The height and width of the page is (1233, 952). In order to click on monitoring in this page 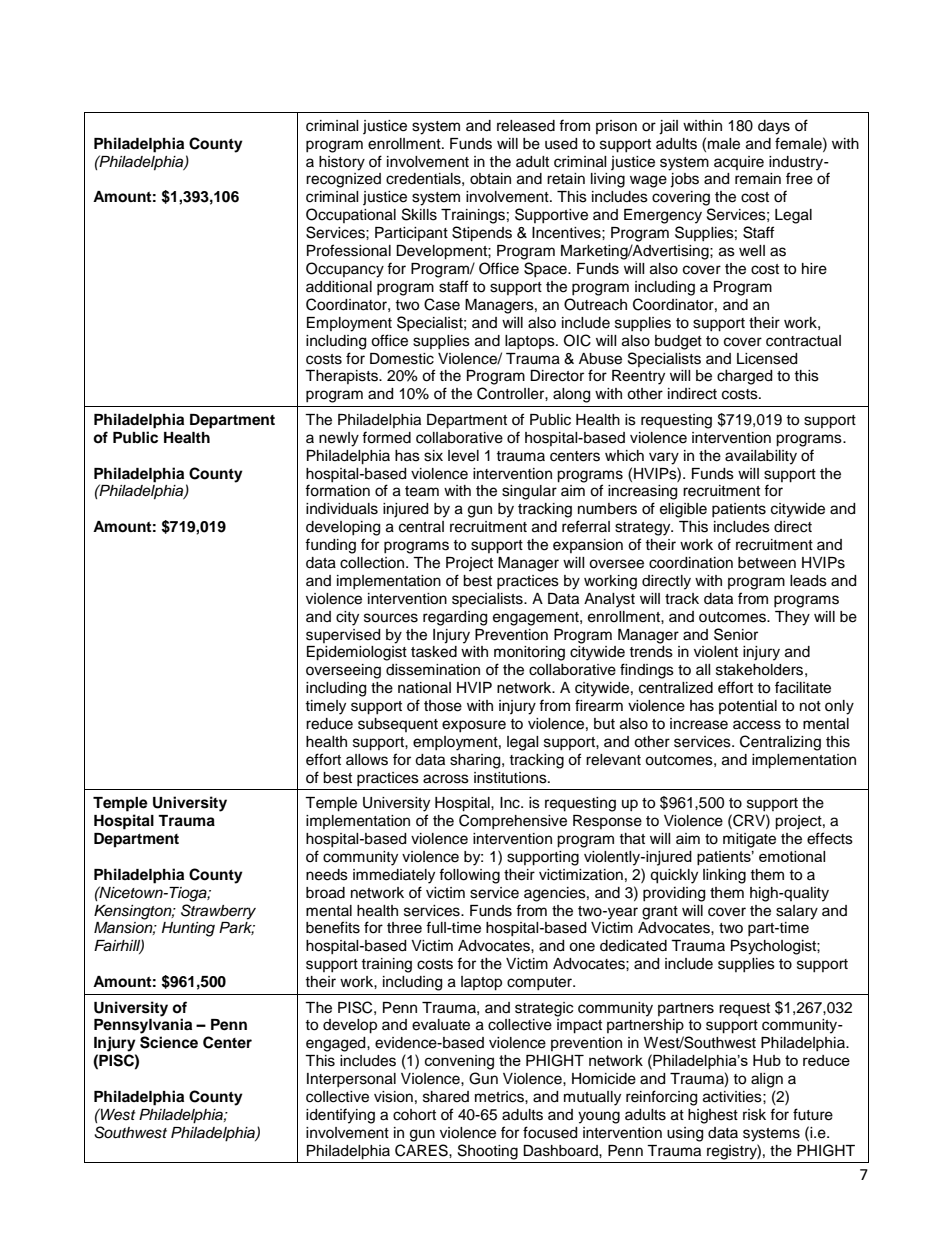, I will do `click(529, 653)`.
